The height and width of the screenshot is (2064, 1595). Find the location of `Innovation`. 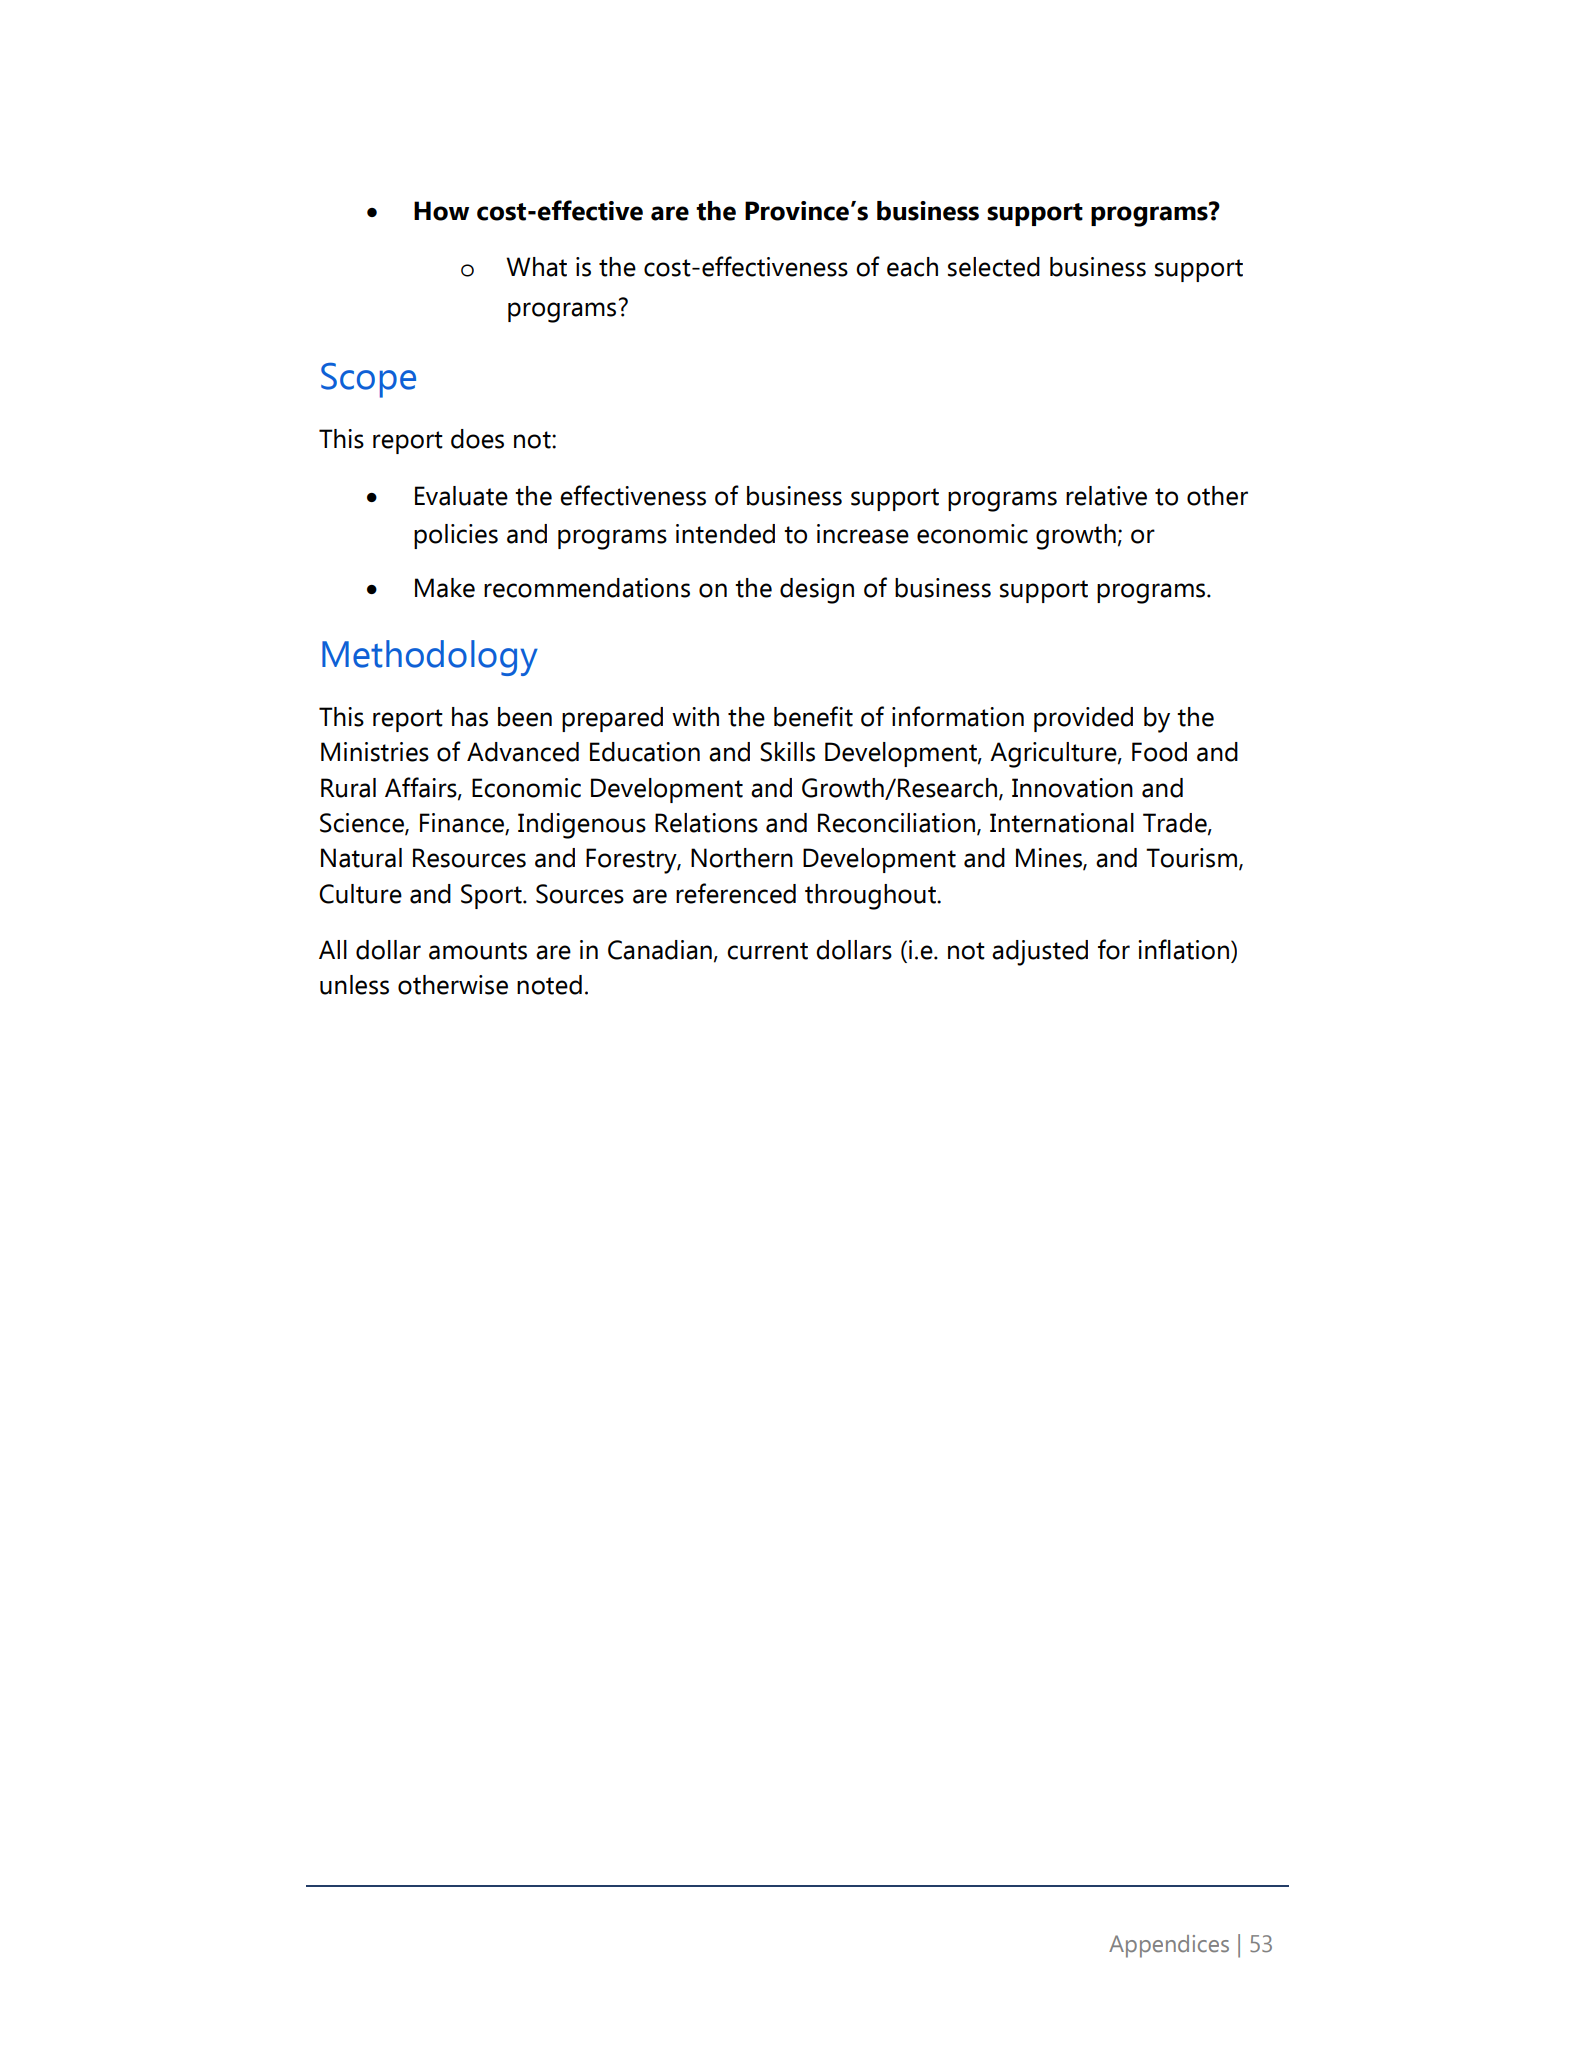

Innovation is located at coordinates (1072, 788).
